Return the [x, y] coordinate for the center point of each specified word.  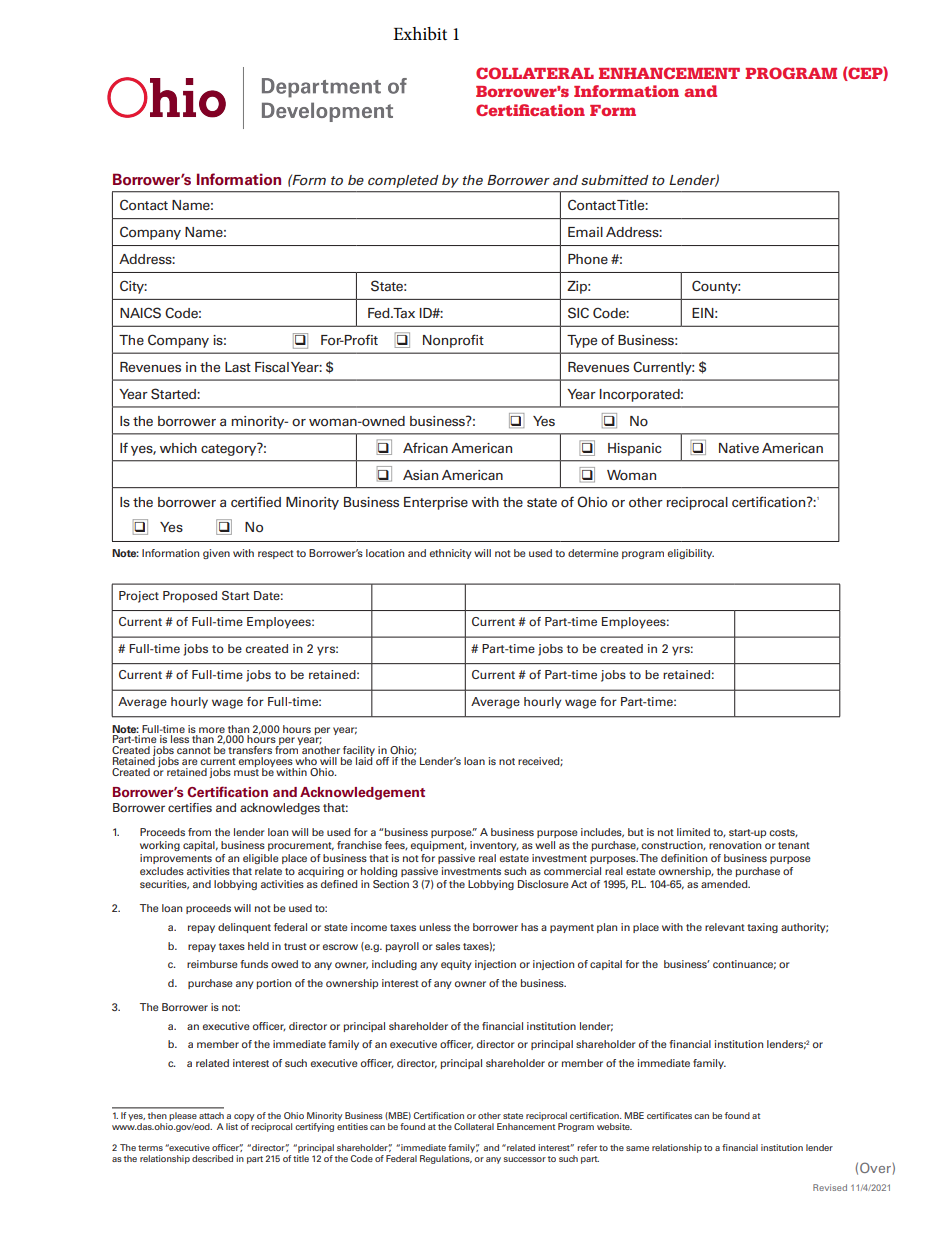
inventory [494, 846]
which [178, 448]
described [212, 1158]
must [246, 772]
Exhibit [420, 34]
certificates [669, 1115]
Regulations [446, 1159]
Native [739, 448]
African [425, 447]
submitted [614, 180]
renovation [735, 845]
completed [403, 181]
